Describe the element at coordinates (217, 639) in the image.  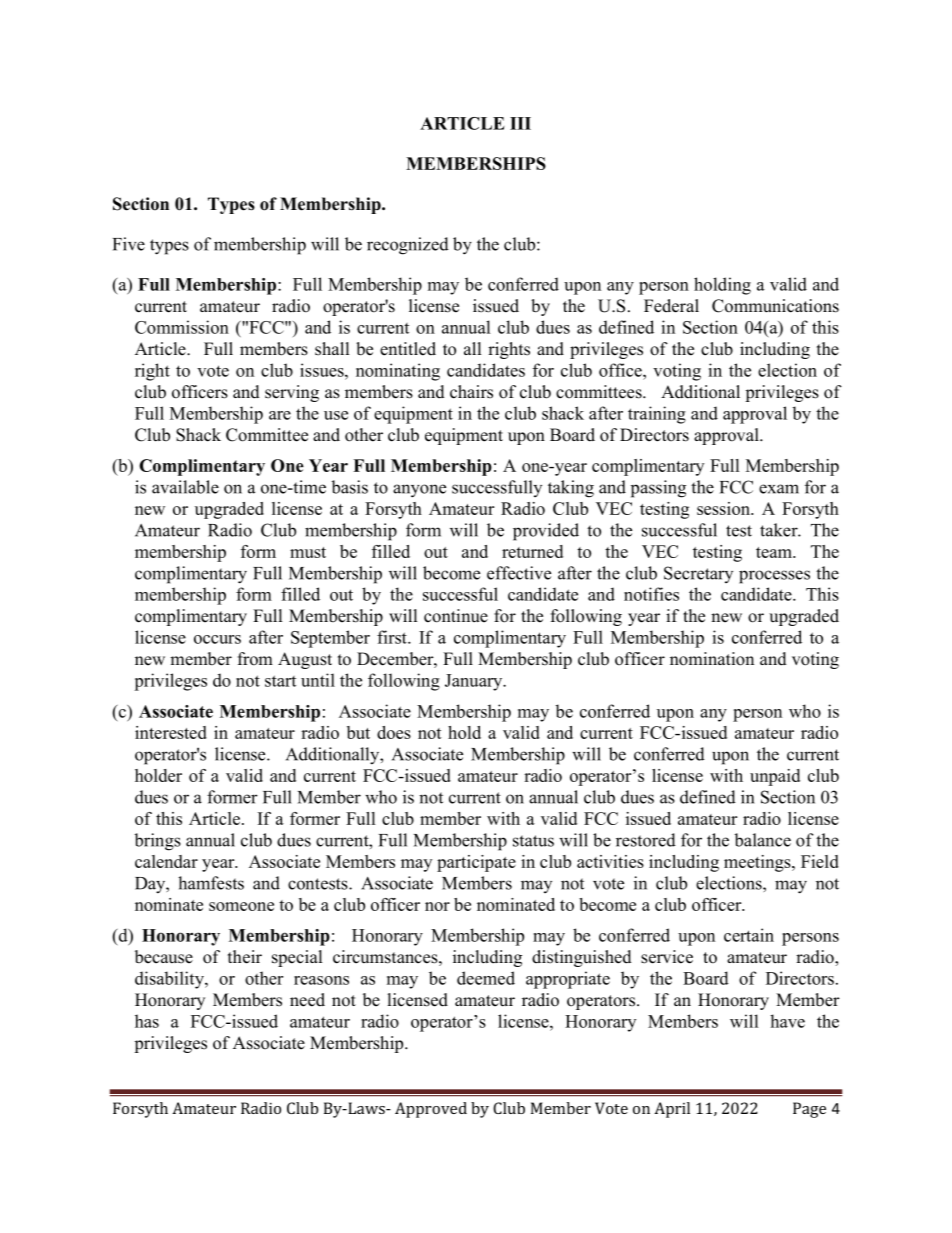
I see `occurs` at that location.
